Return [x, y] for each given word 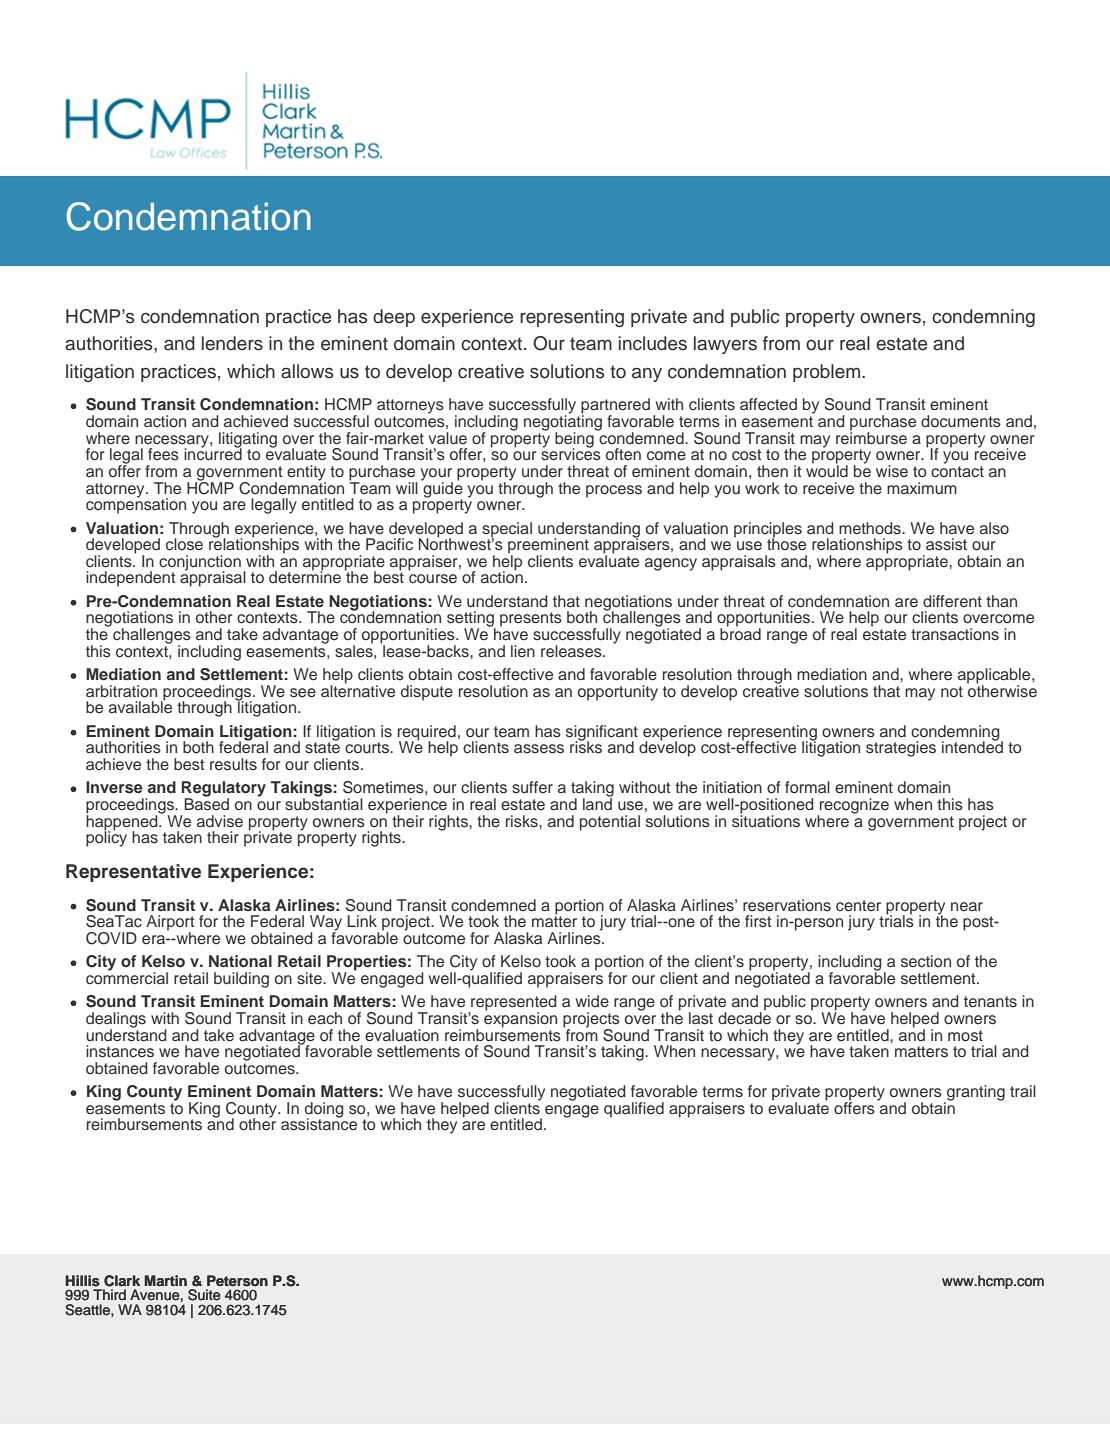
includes [653, 343]
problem [826, 373]
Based [207, 803]
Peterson [237, 1281]
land [597, 803]
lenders [232, 343]
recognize [853, 807]
